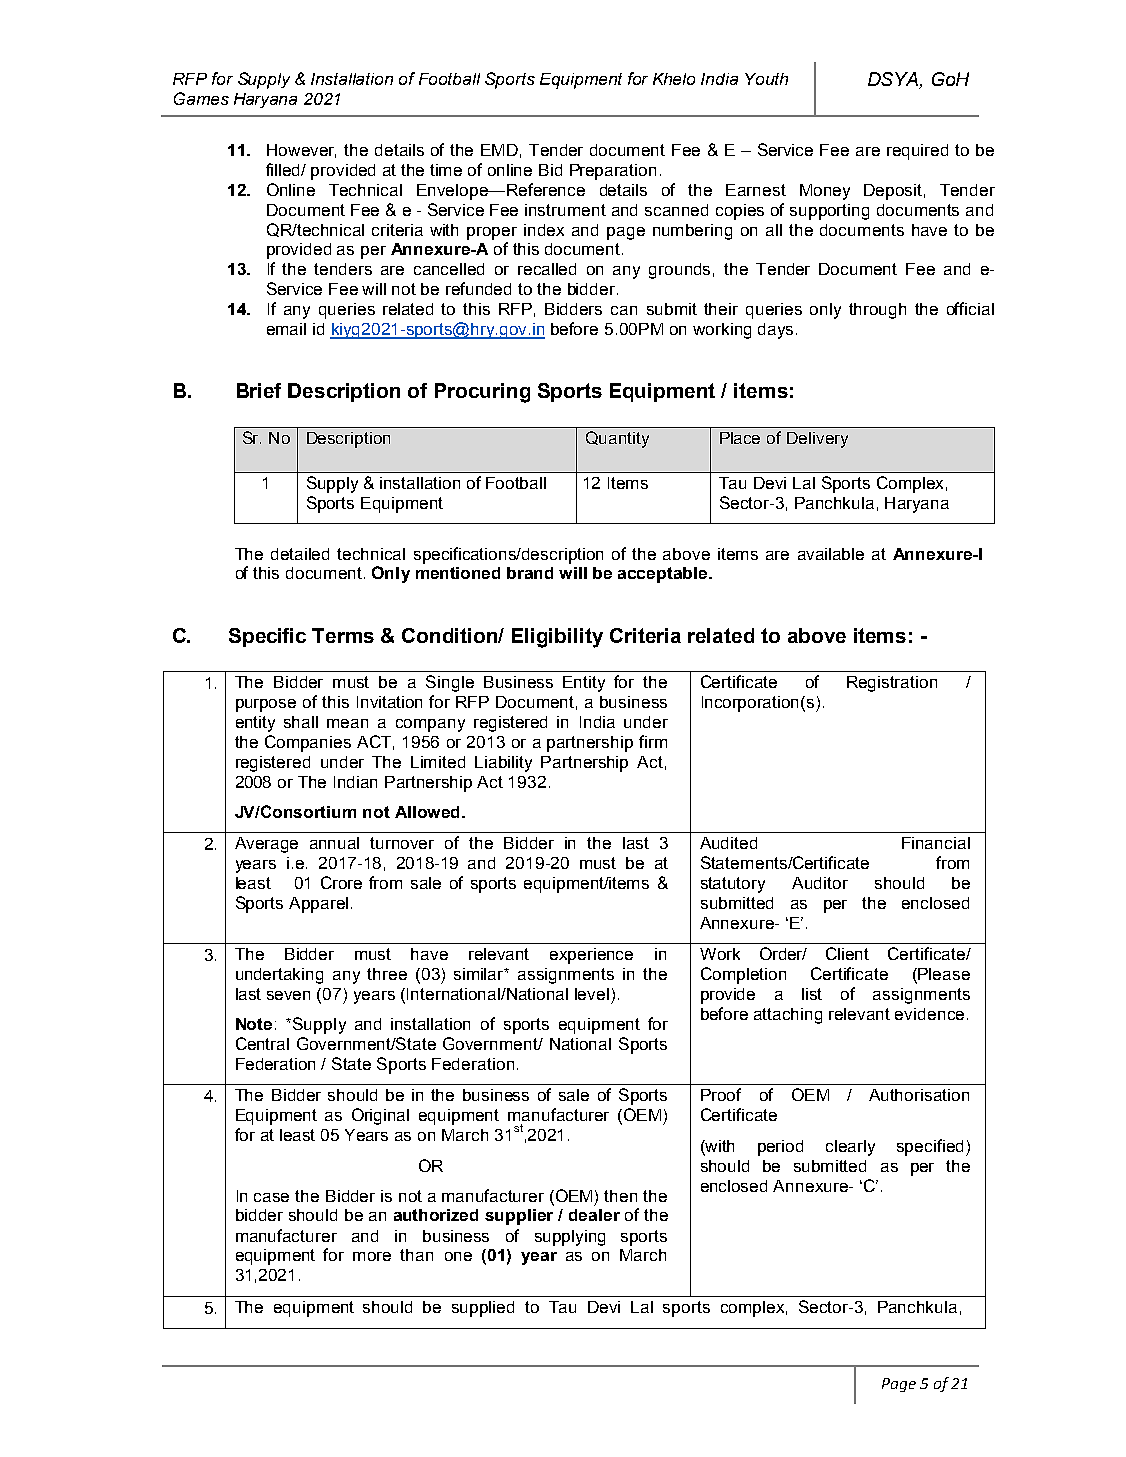 This screenshot has height=1457, width=1126. What do you see at coordinates (617, 439) in the screenshot?
I see `Quantity` at bounding box center [617, 439].
